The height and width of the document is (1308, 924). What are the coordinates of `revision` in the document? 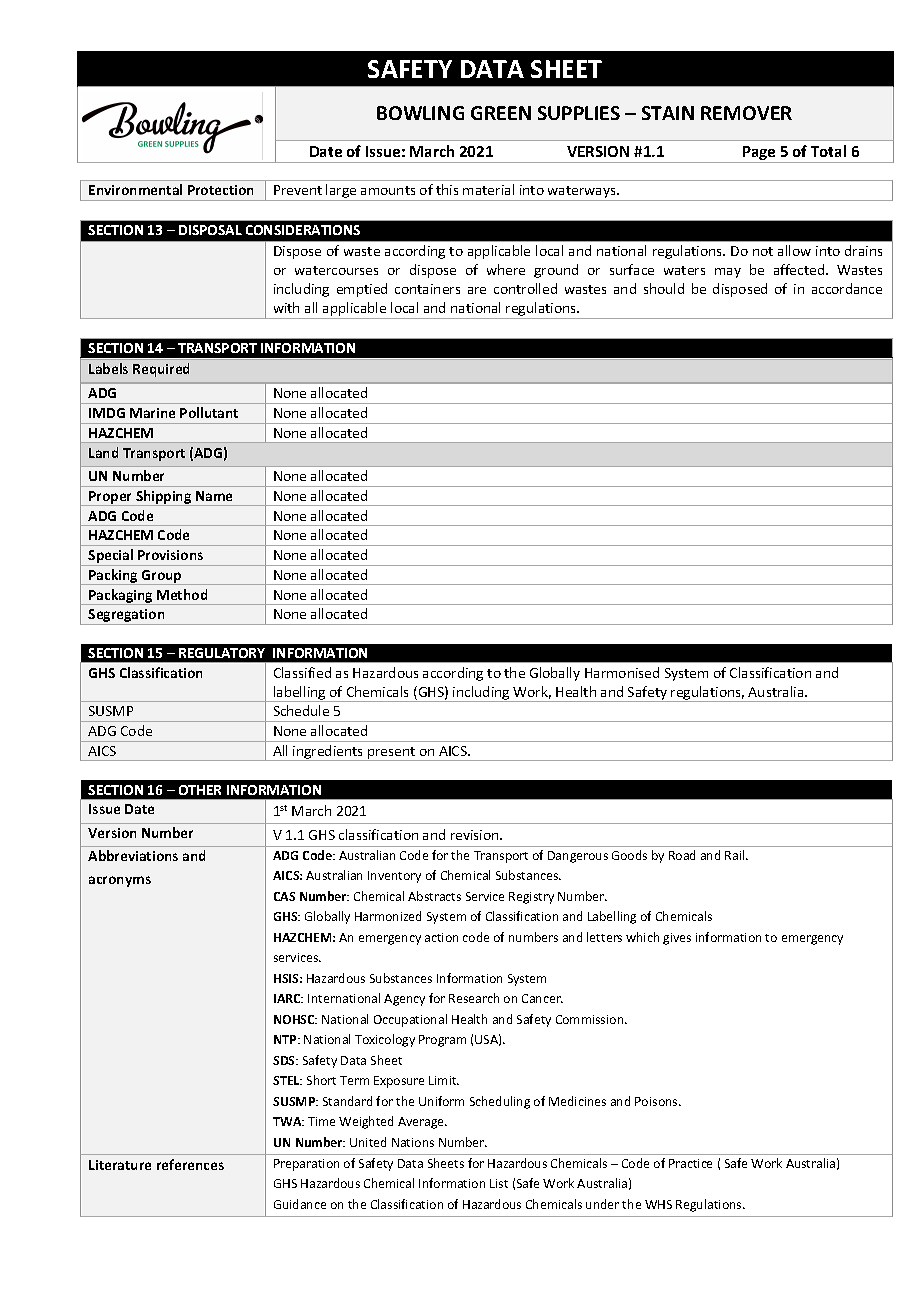 It's located at (476, 835).
